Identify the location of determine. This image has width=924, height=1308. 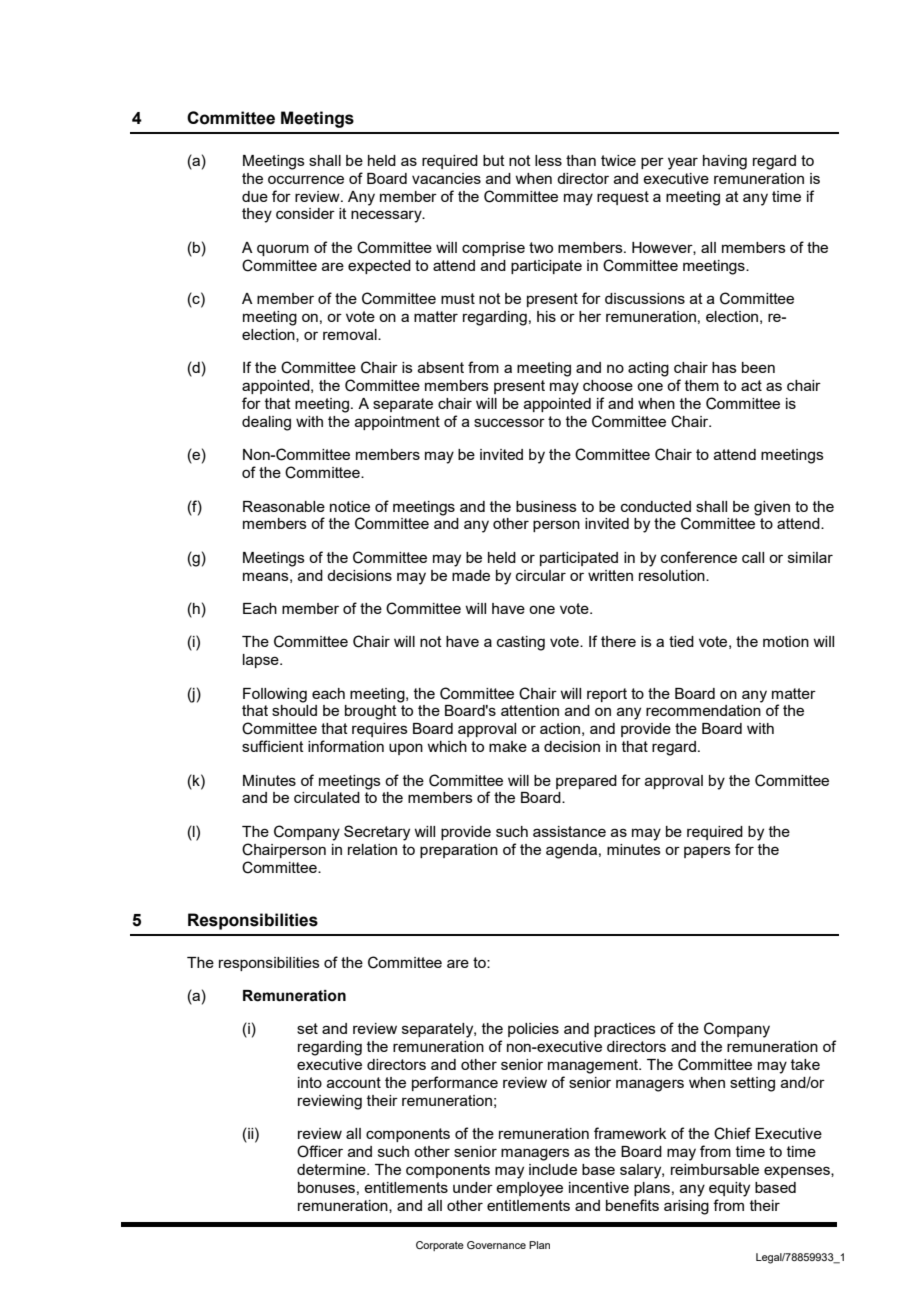
(332, 1169).
